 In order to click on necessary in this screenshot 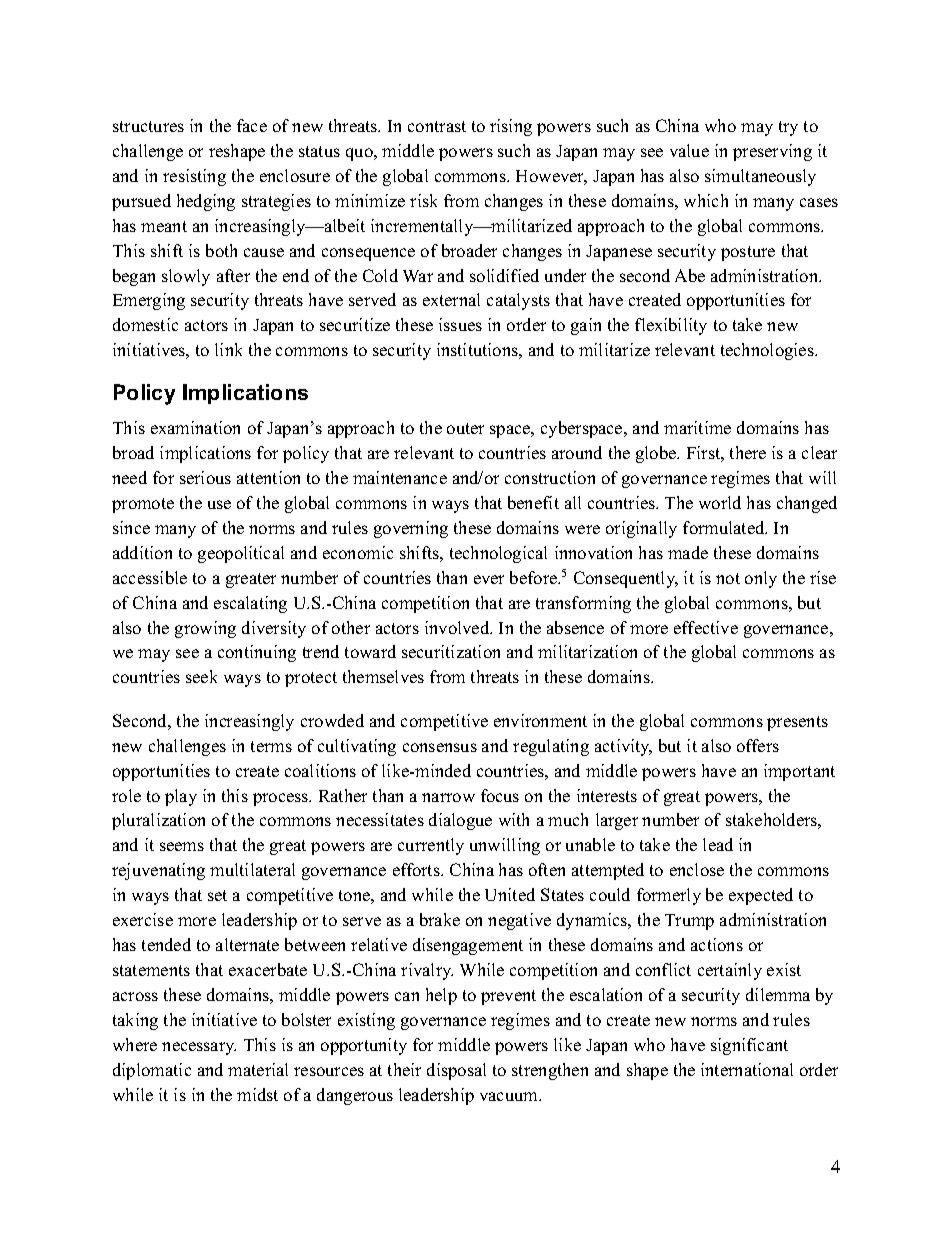, I will do `click(199, 1048)`.
